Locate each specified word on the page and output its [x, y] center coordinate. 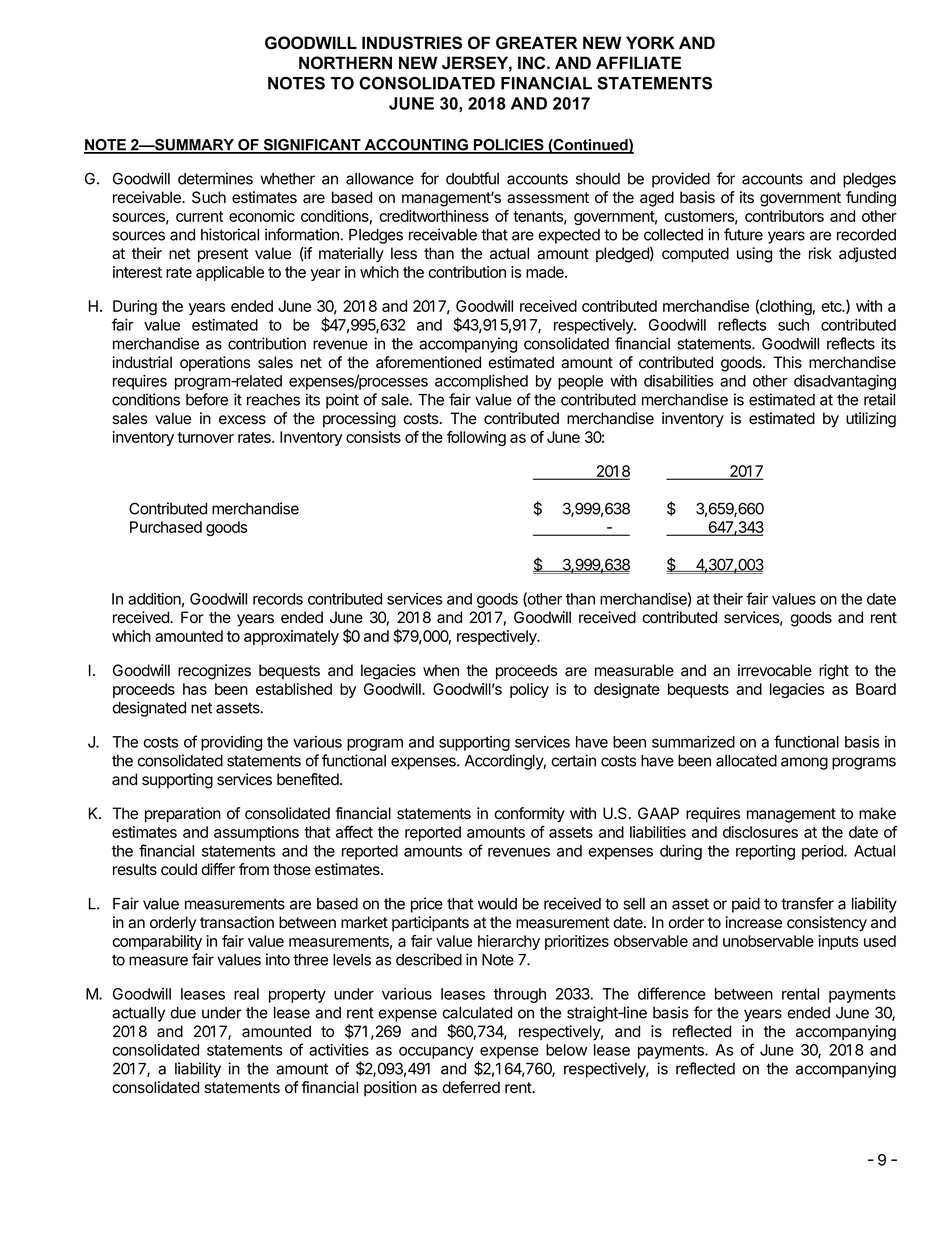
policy [529, 690]
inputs [839, 942]
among [804, 763]
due [183, 1013]
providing [231, 743]
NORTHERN [345, 63]
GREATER [536, 43]
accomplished [481, 382]
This [787, 362]
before [207, 399]
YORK [650, 43]
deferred [471, 1087]
